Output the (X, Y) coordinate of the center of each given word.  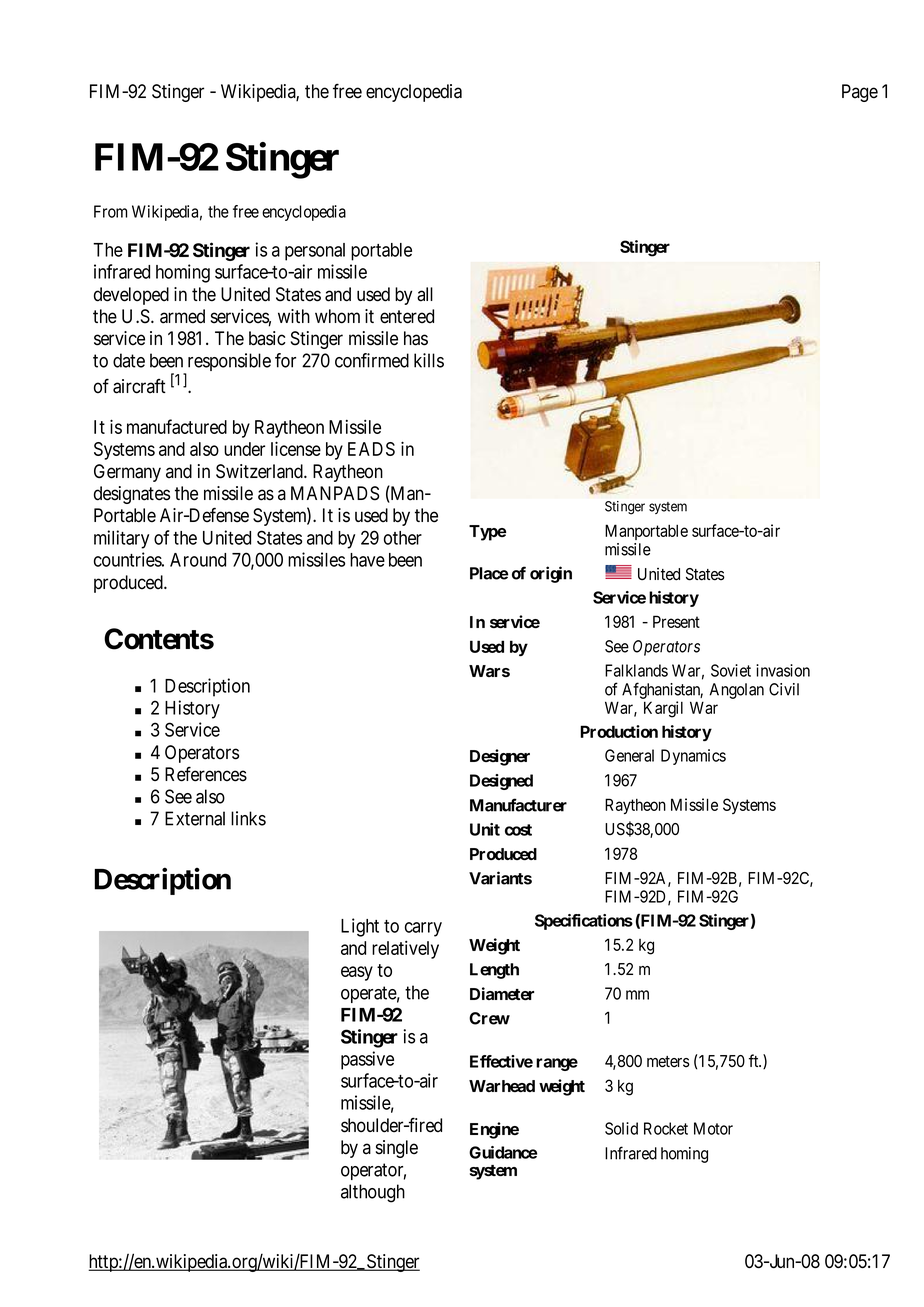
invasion (783, 670)
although (373, 1193)
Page (860, 93)
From (110, 211)
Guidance (503, 1152)
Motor (713, 1128)
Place (489, 573)
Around (198, 560)
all (425, 294)
